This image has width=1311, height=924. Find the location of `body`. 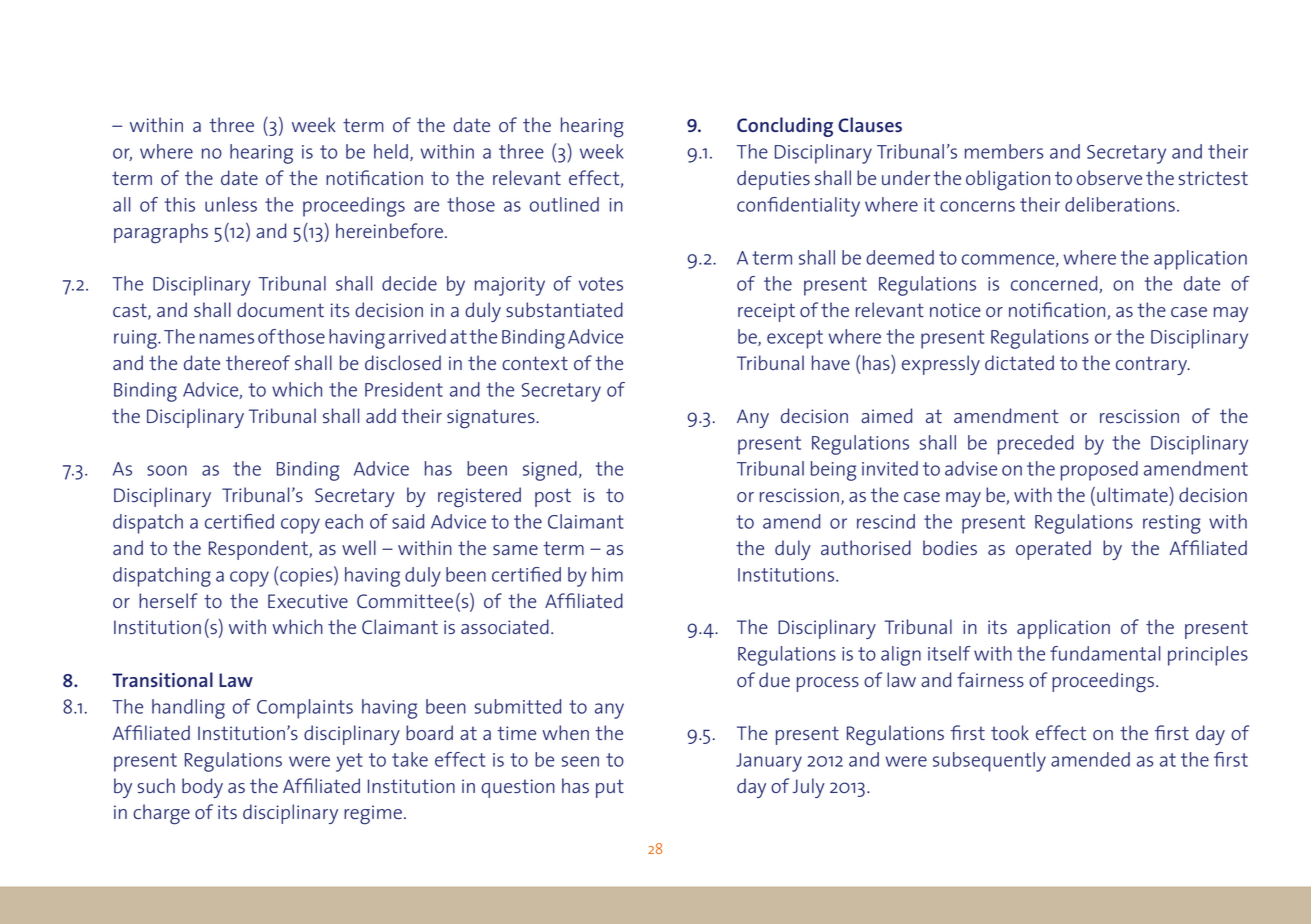

body is located at coordinates (202, 788).
